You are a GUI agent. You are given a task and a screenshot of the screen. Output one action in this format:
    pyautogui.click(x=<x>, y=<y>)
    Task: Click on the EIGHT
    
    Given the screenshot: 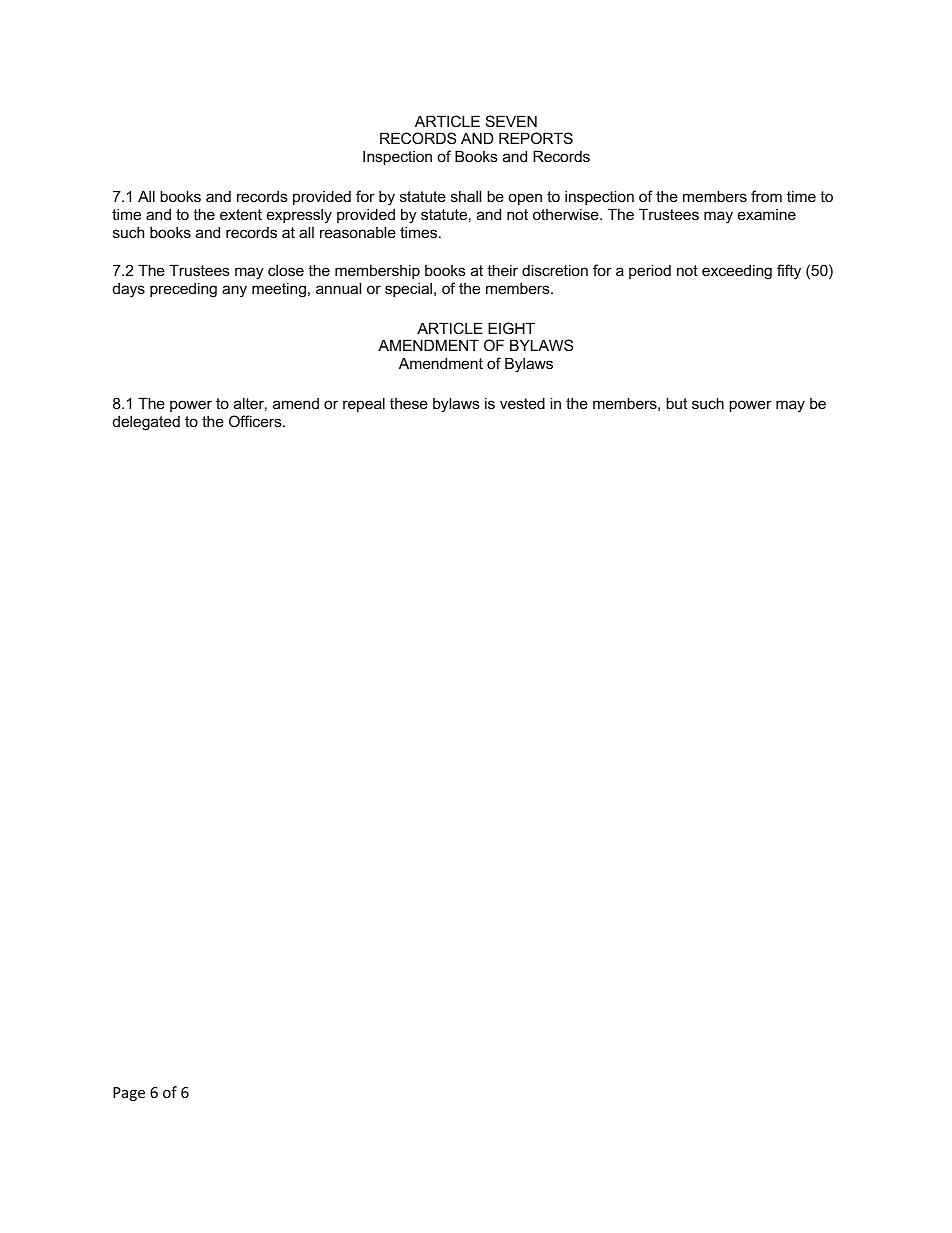 What is the action you would take?
    pyautogui.click(x=511, y=328)
